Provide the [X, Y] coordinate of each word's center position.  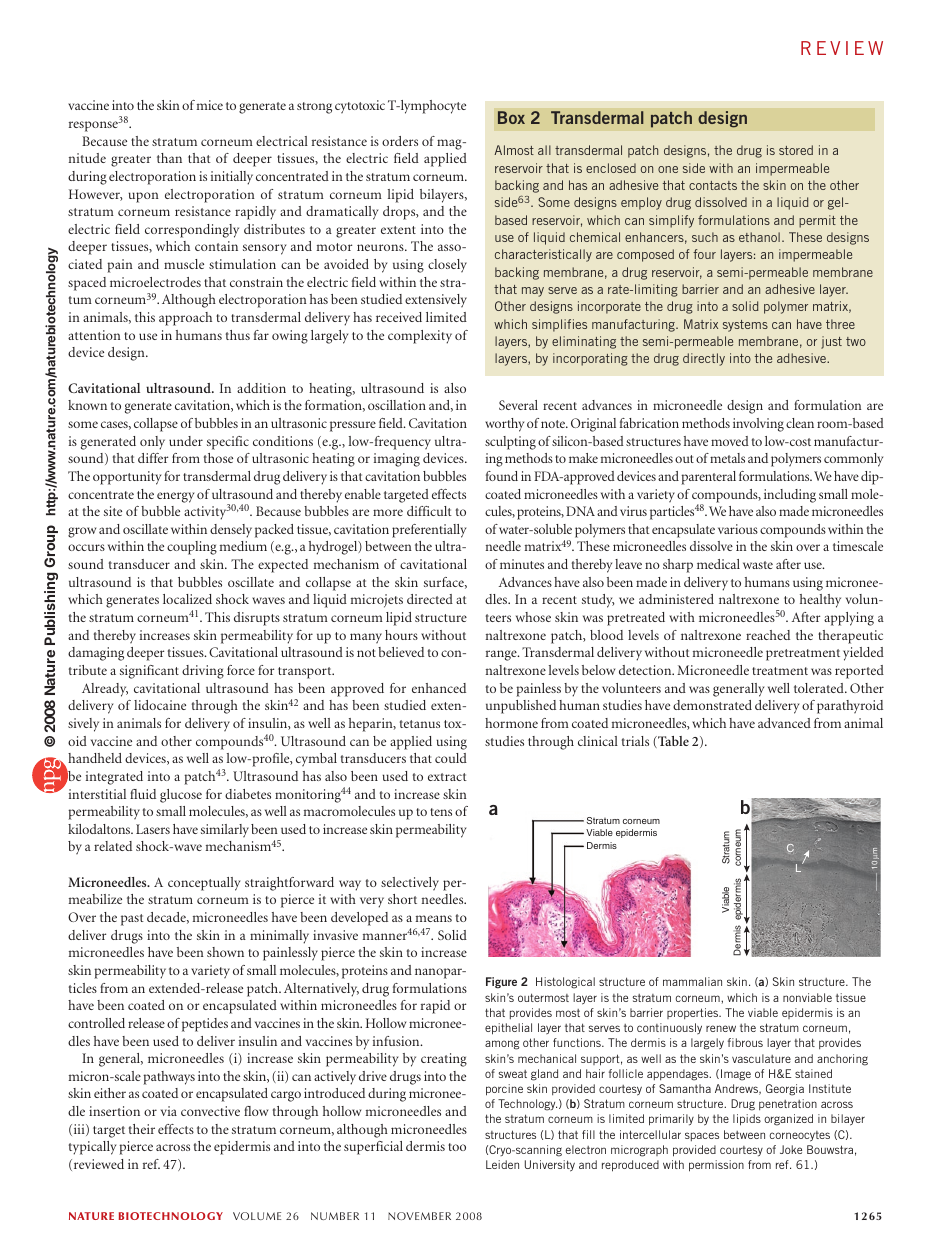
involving [758, 425]
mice [210, 105]
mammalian [692, 981]
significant [149, 672]
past [132, 920]
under [186, 441]
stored [796, 150]
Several [518, 405]
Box [511, 117]
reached [768, 635]
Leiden [502, 1164]
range [502, 655]
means [434, 918]
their [142, 1129]
